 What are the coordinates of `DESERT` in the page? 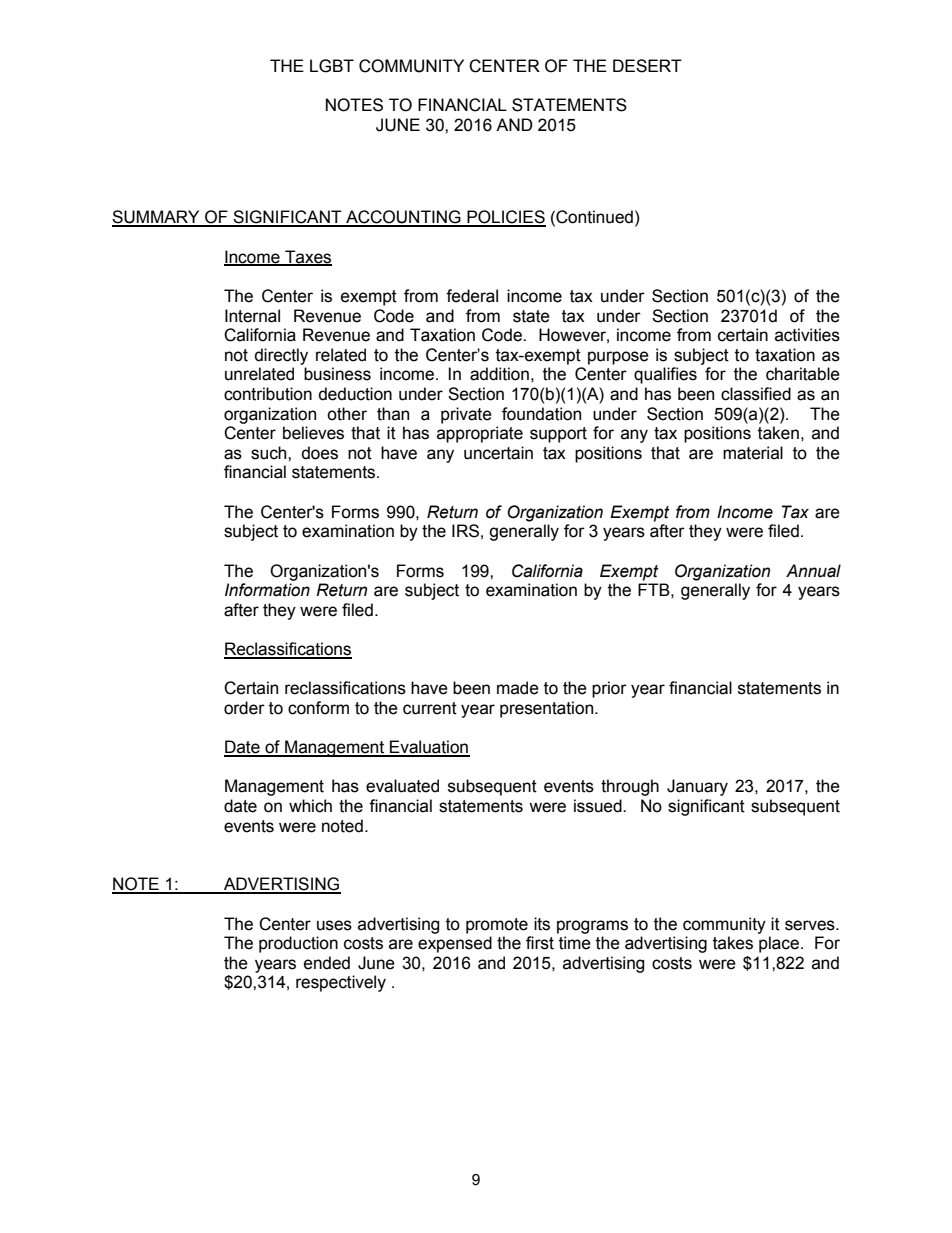 It's located at (647, 66).
